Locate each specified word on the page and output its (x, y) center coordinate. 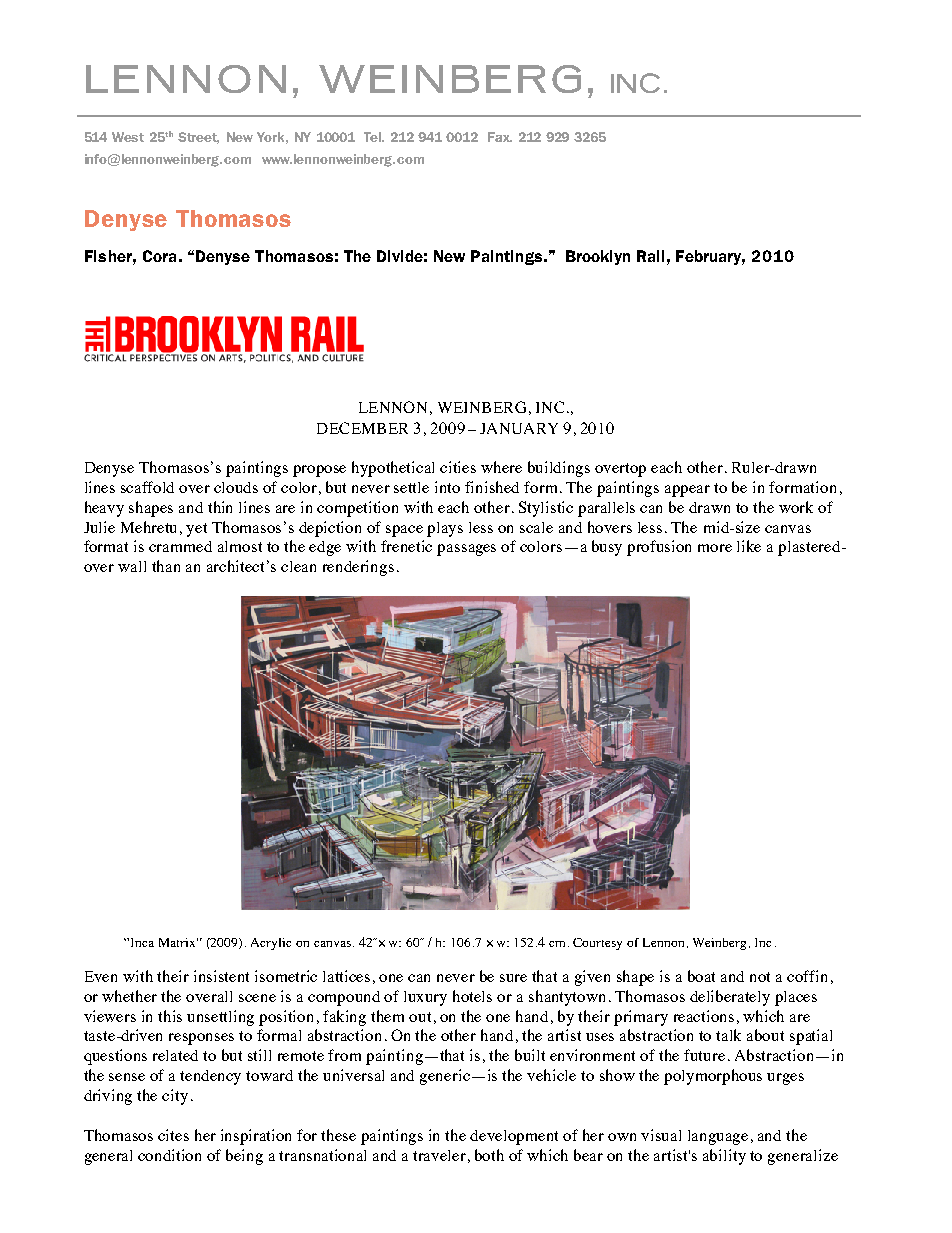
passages (466, 550)
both (489, 1155)
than (166, 566)
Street (198, 138)
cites (173, 1135)
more (715, 548)
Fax (500, 137)
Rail (650, 256)
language (718, 1137)
